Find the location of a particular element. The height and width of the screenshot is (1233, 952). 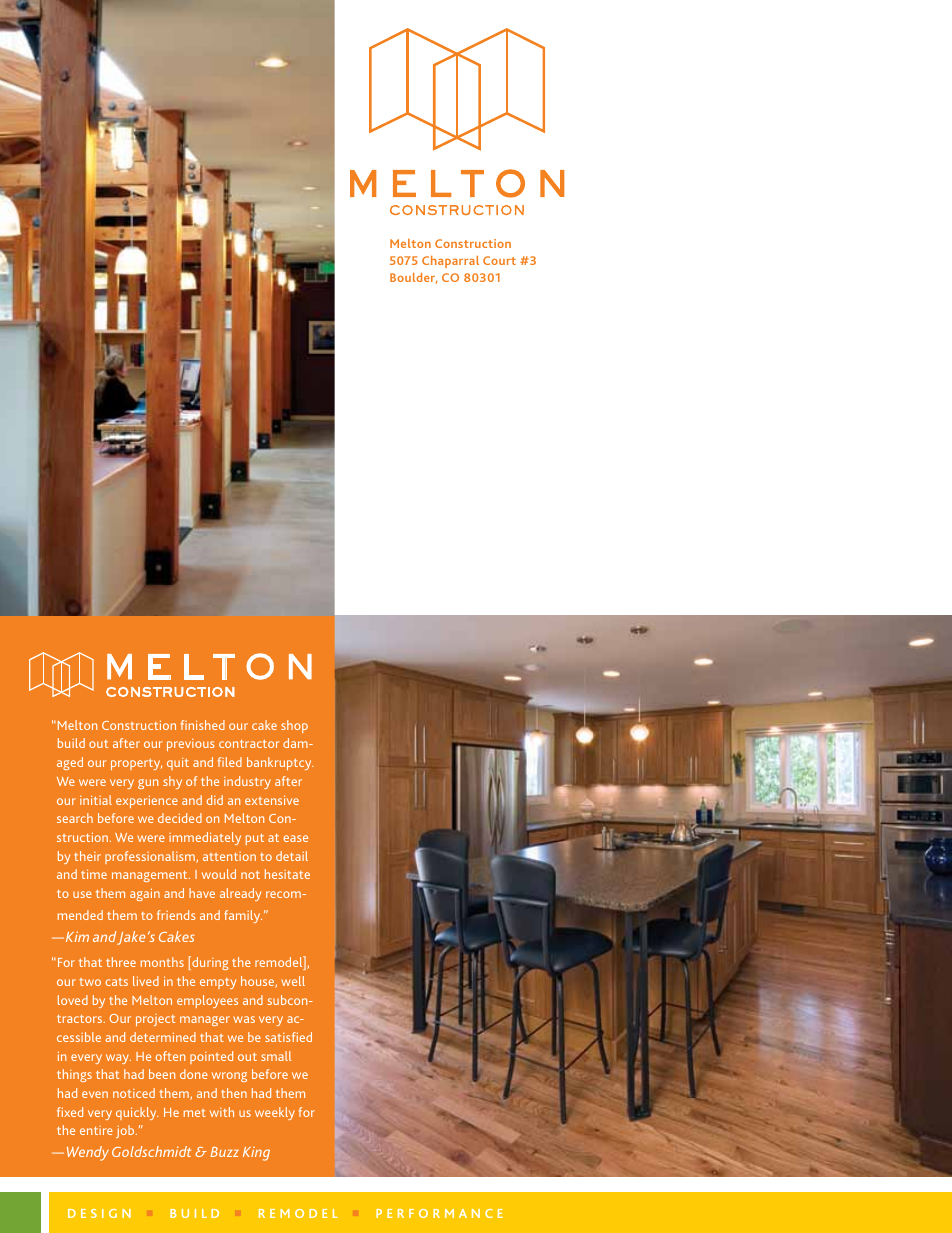

detail is located at coordinates (292, 856).
